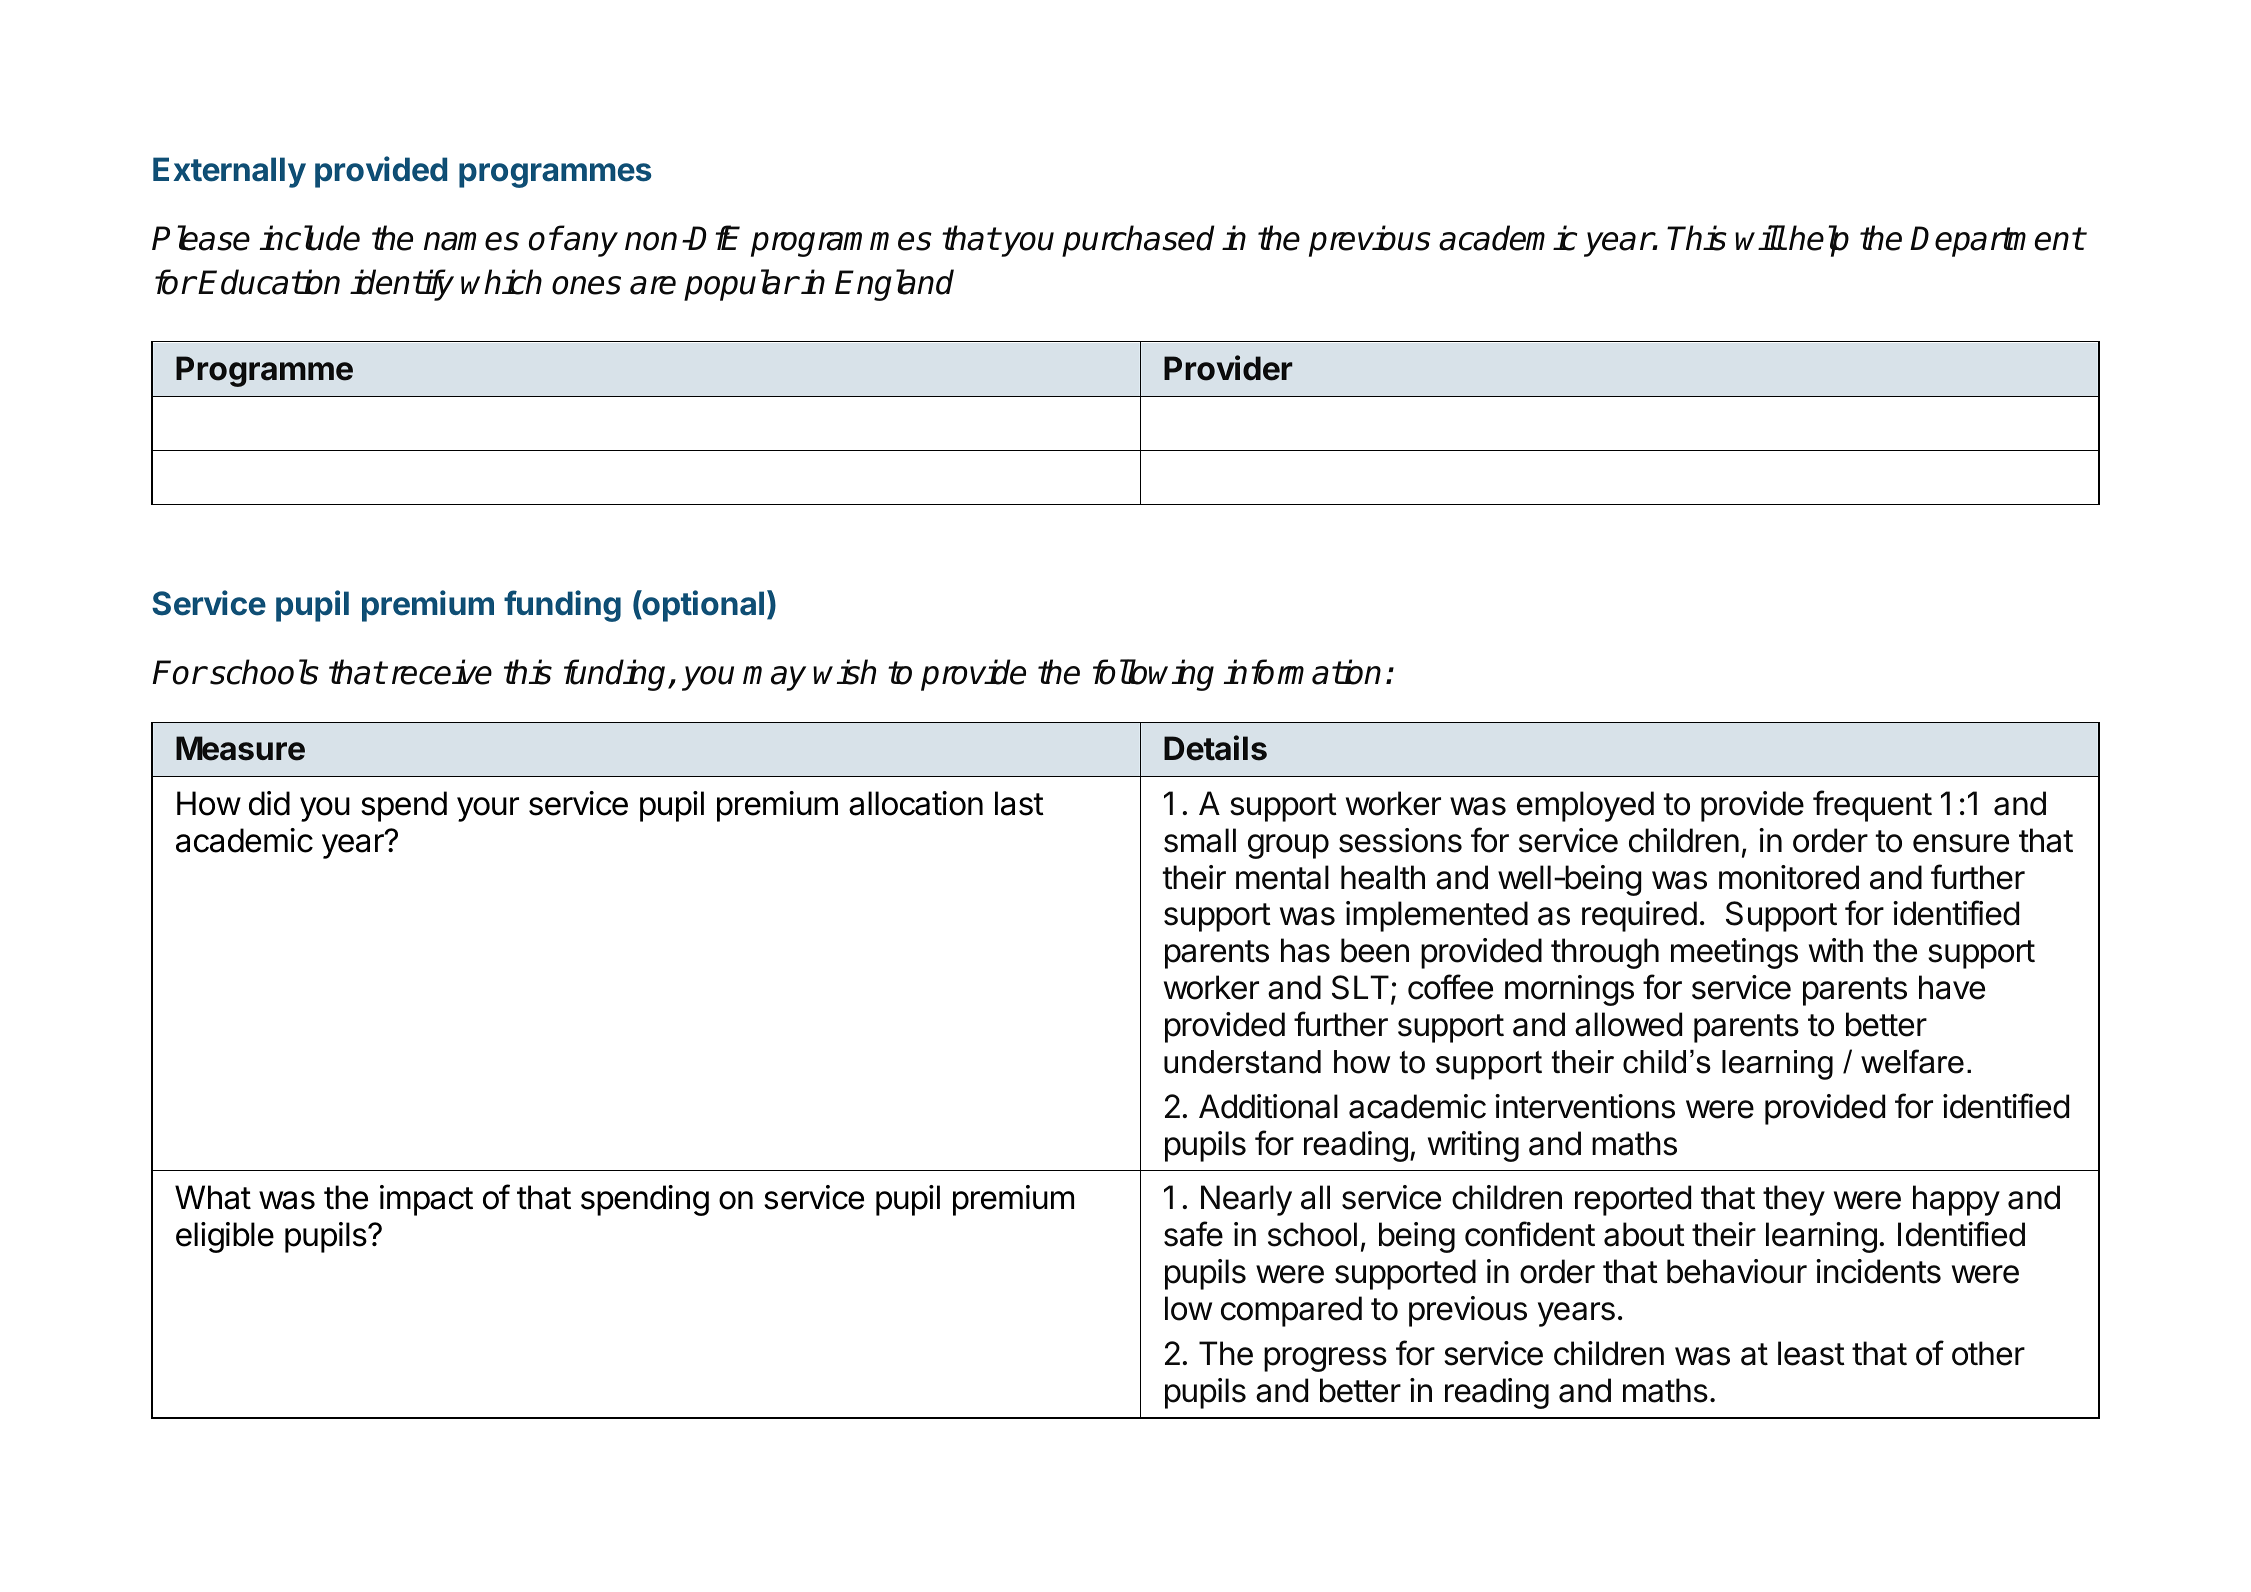 This screenshot has width=2251, height=1592. What do you see at coordinates (1153, 675) in the screenshot?
I see `following` at bounding box center [1153, 675].
